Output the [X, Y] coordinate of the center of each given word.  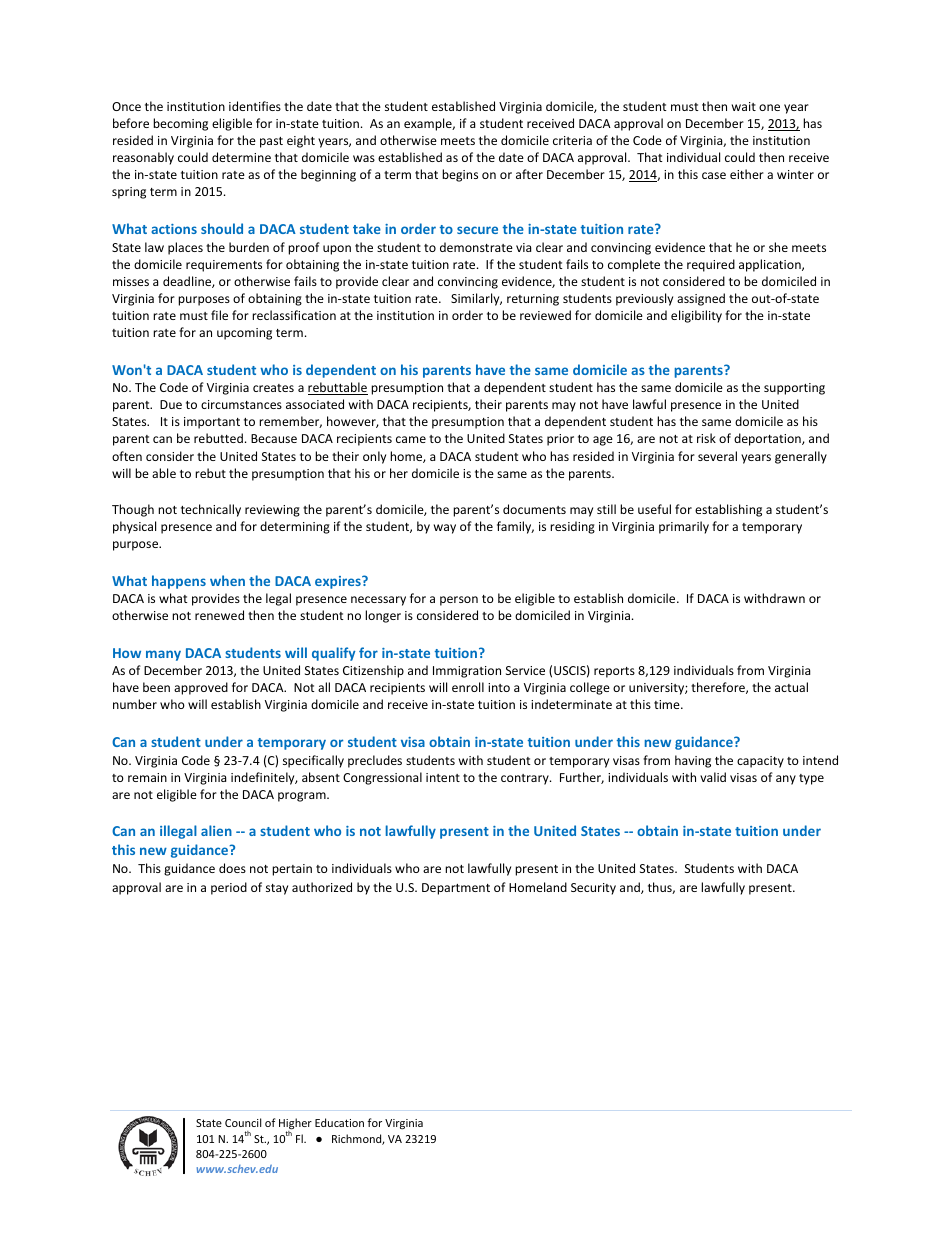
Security [593, 889]
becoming [180, 124]
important [212, 423]
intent [443, 777]
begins [460, 175]
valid [713, 777]
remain [147, 777]
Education [339, 1122]
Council [243, 1122]
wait [744, 106]
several [717, 456]
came [411, 439]
